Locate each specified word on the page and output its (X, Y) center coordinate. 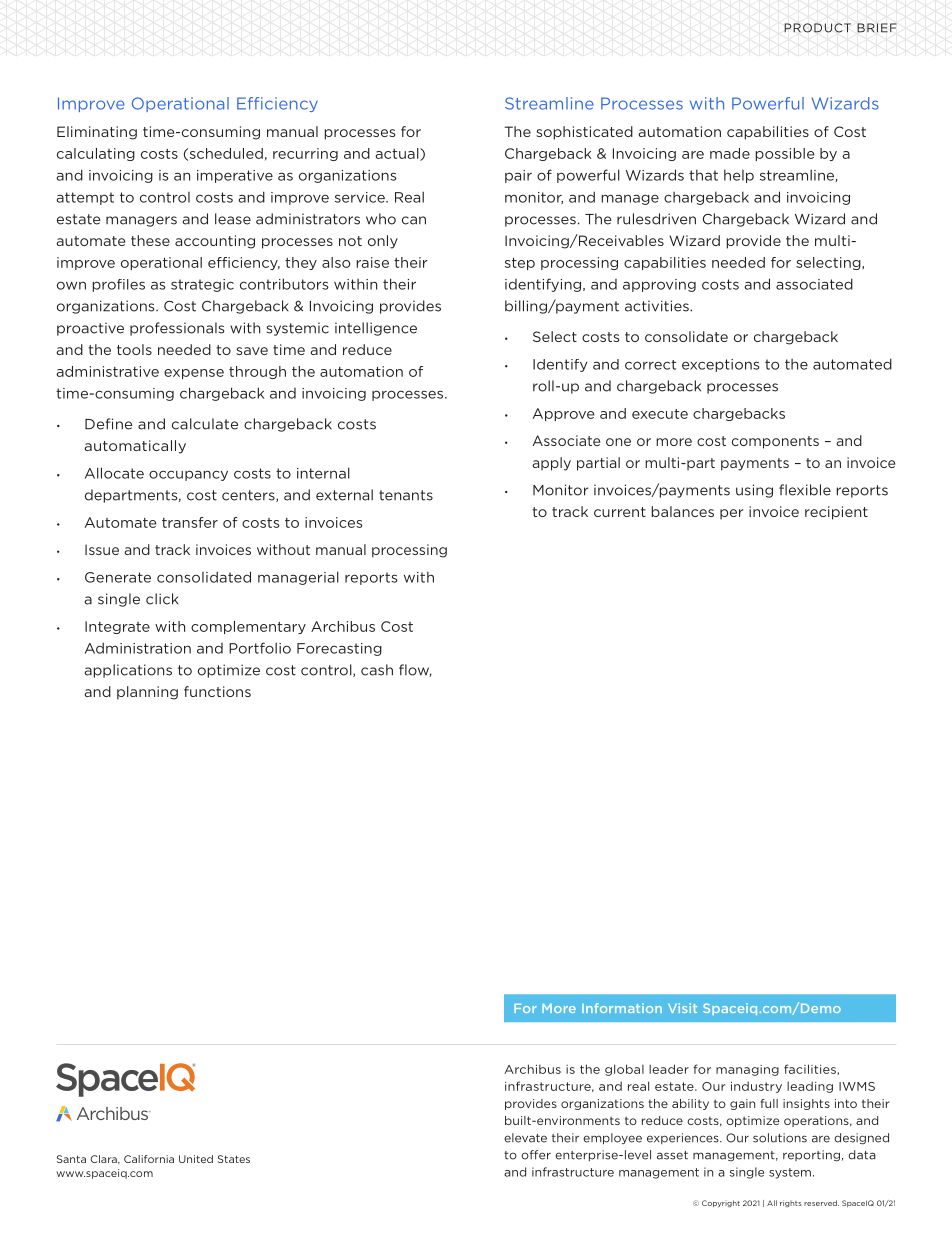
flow (415, 670)
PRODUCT (817, 28)
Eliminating (97, 133)
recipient (836, 513)
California (149, 1159)
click (162, 599)
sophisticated (584, 133)
